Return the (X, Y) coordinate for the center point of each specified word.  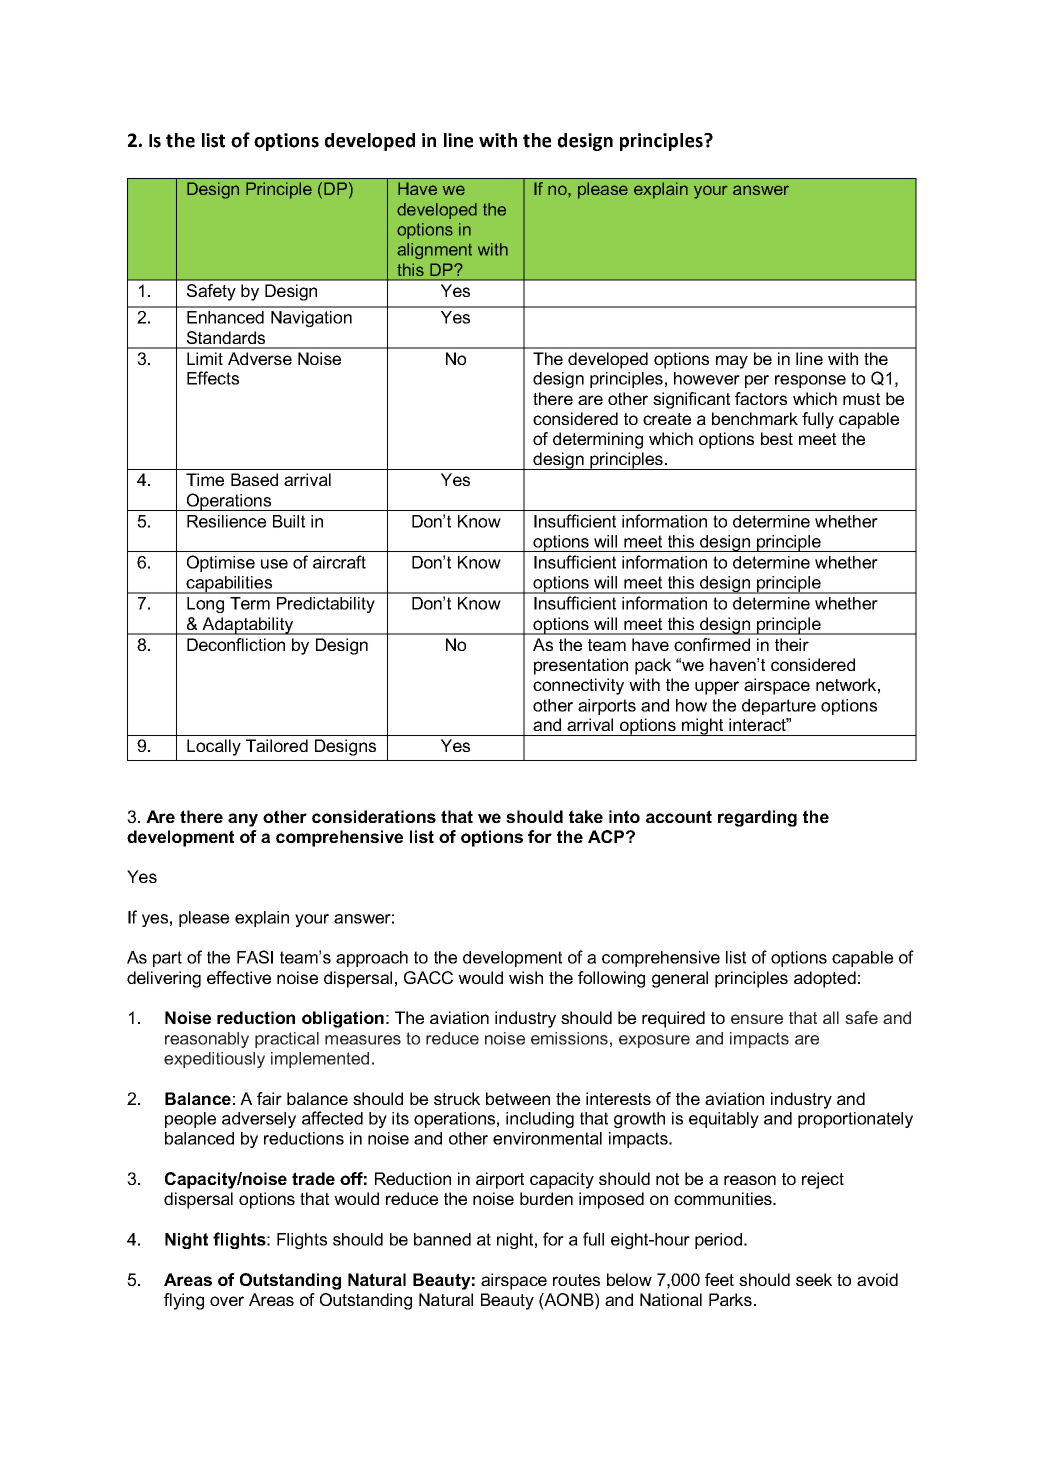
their (792, 644)
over (227, 1301)
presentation (581, 666)
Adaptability (248, 626)
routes (576, 1280)
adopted (825, 979)
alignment (434, 251)
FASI (255, 957)
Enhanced (225, 317)
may (732, 362)
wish (526, 977)
